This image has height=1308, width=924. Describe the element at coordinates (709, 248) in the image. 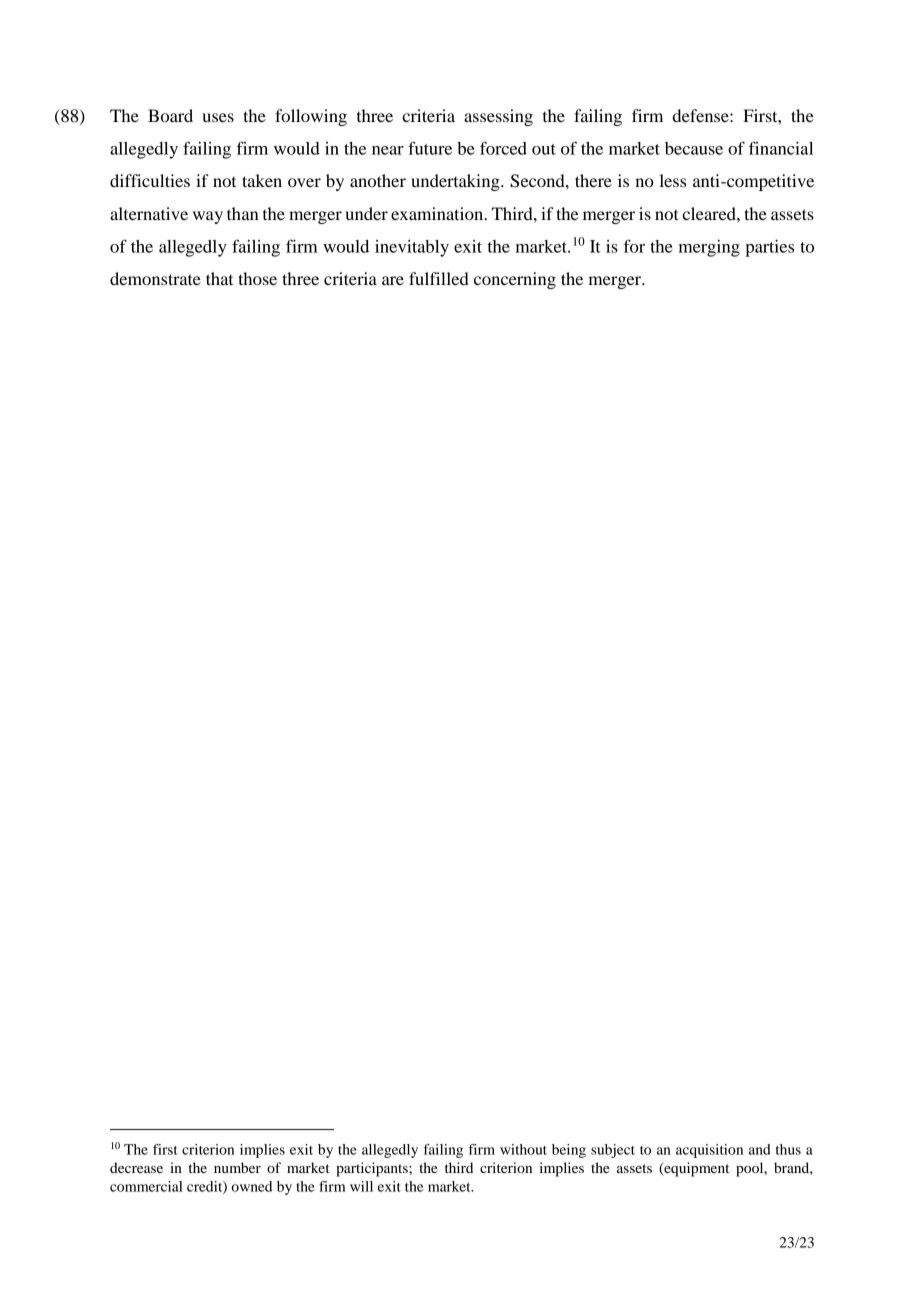

I see `merging` at that location.
